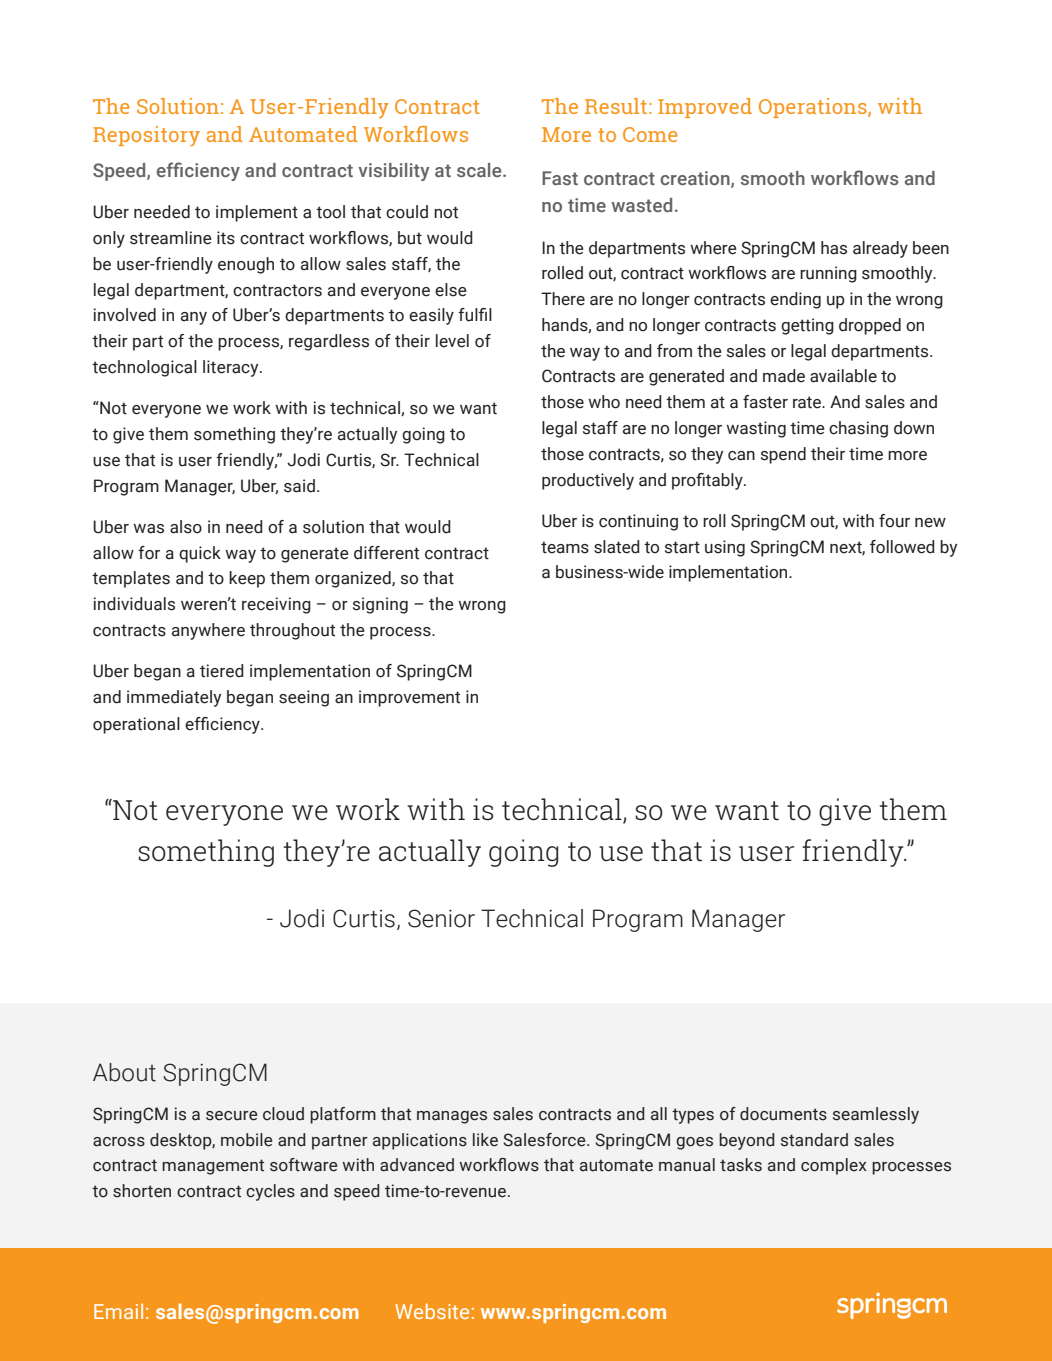 The width and height of the screenshot is (1052, 1361). I want to click on improvement, so click(409, 698).
